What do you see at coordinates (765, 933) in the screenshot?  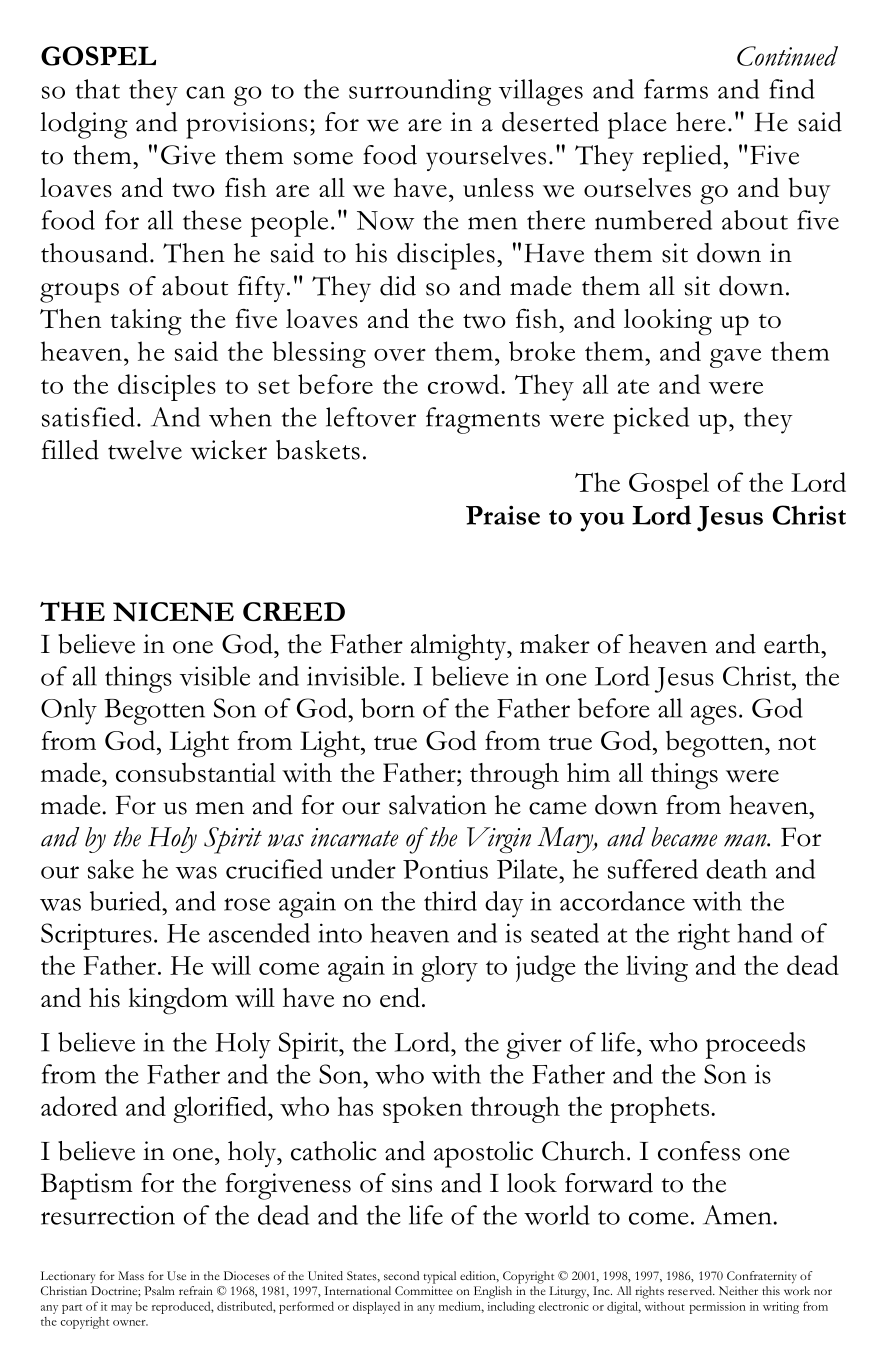 I see `hand` at bounding box center [765, 933].
